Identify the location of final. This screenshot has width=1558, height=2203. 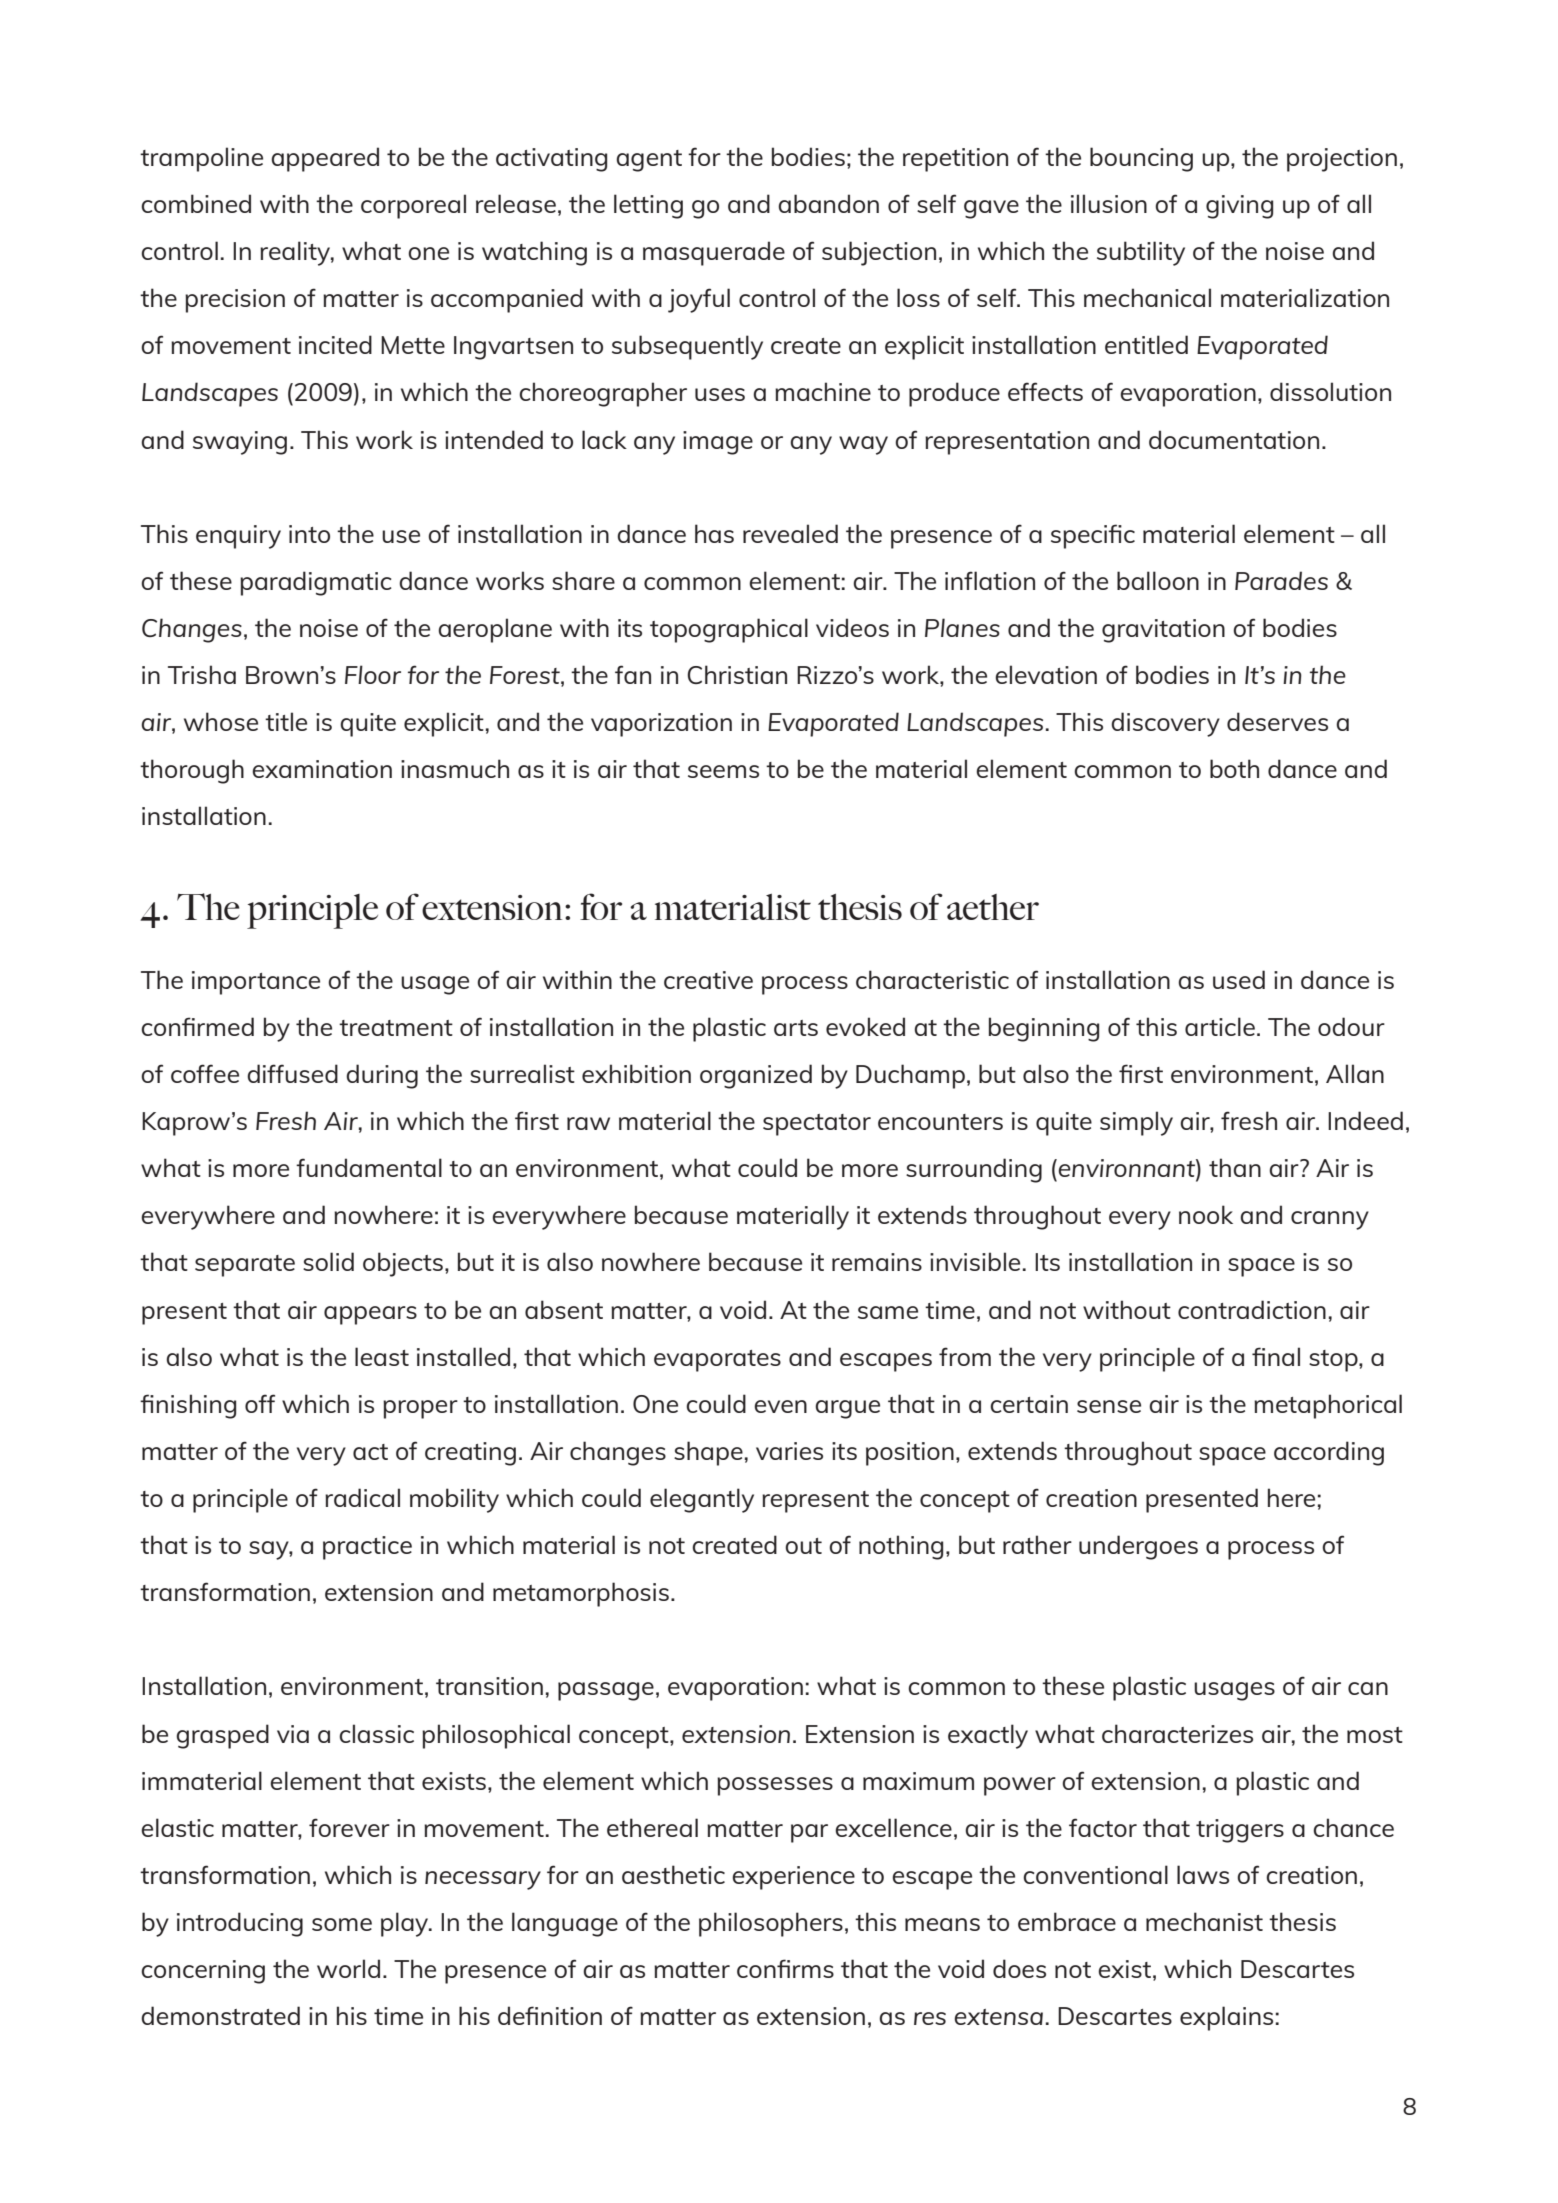
(1276, 1356).
